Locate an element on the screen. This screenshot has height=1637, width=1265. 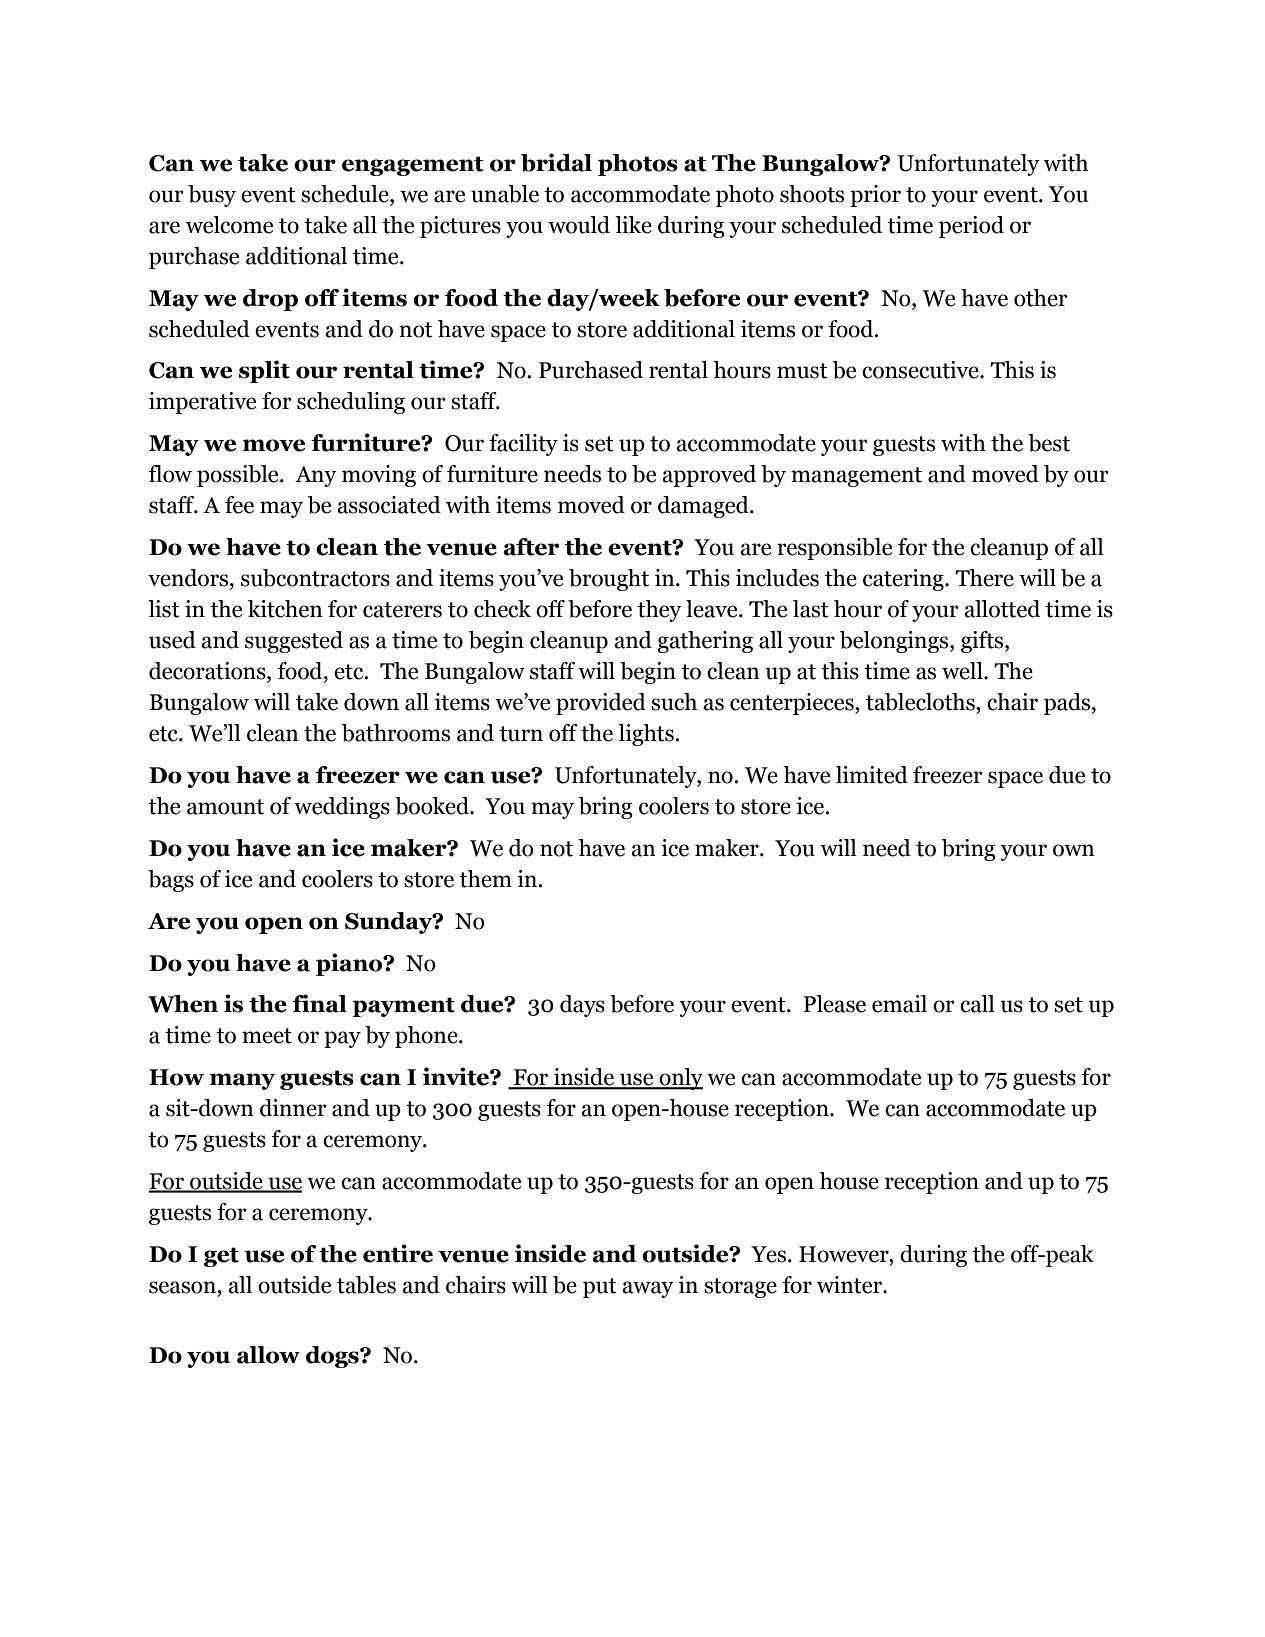
period is located at coordinates (971, 227).
